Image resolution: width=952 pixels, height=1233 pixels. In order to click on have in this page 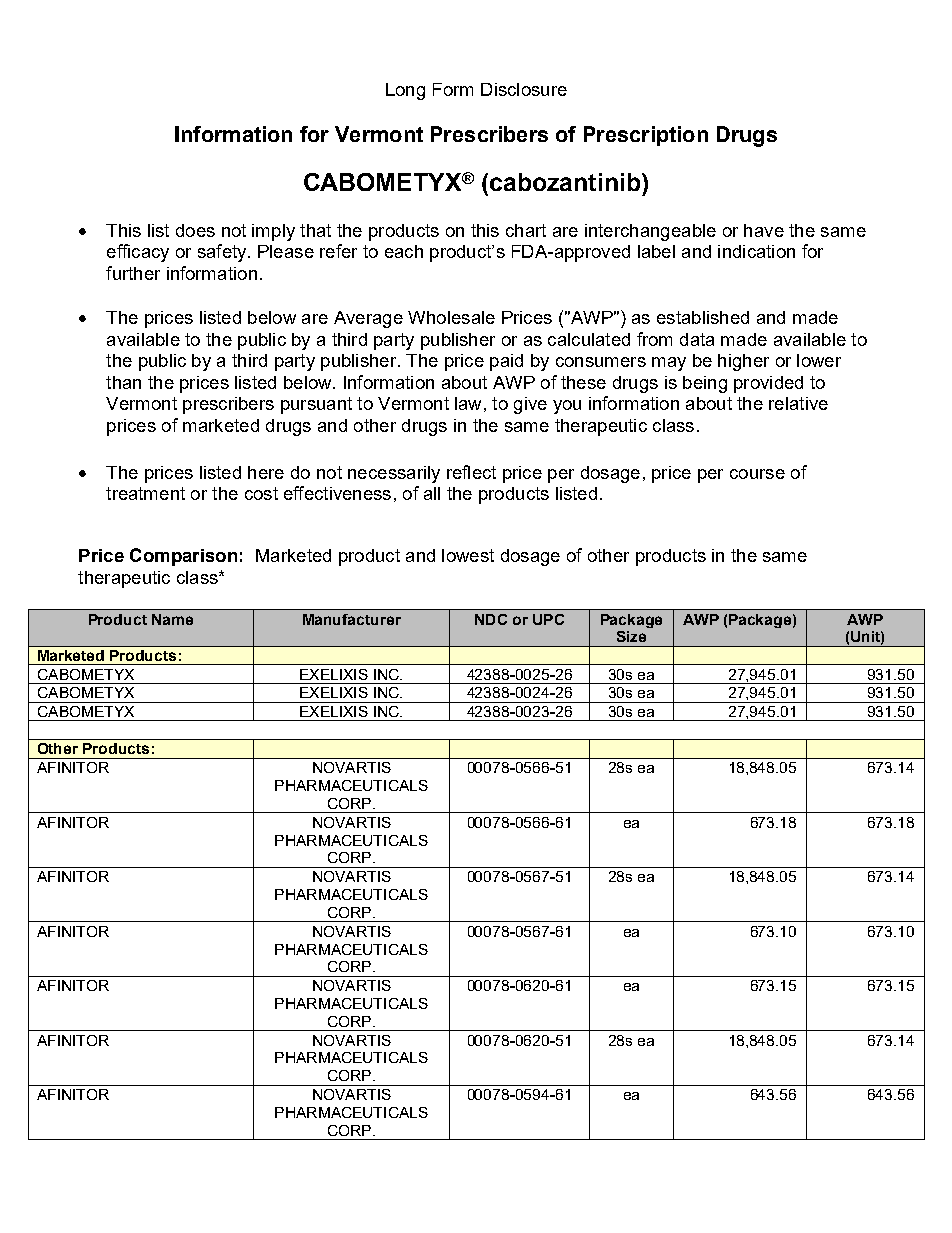, I will do `click(764, 230)`.
